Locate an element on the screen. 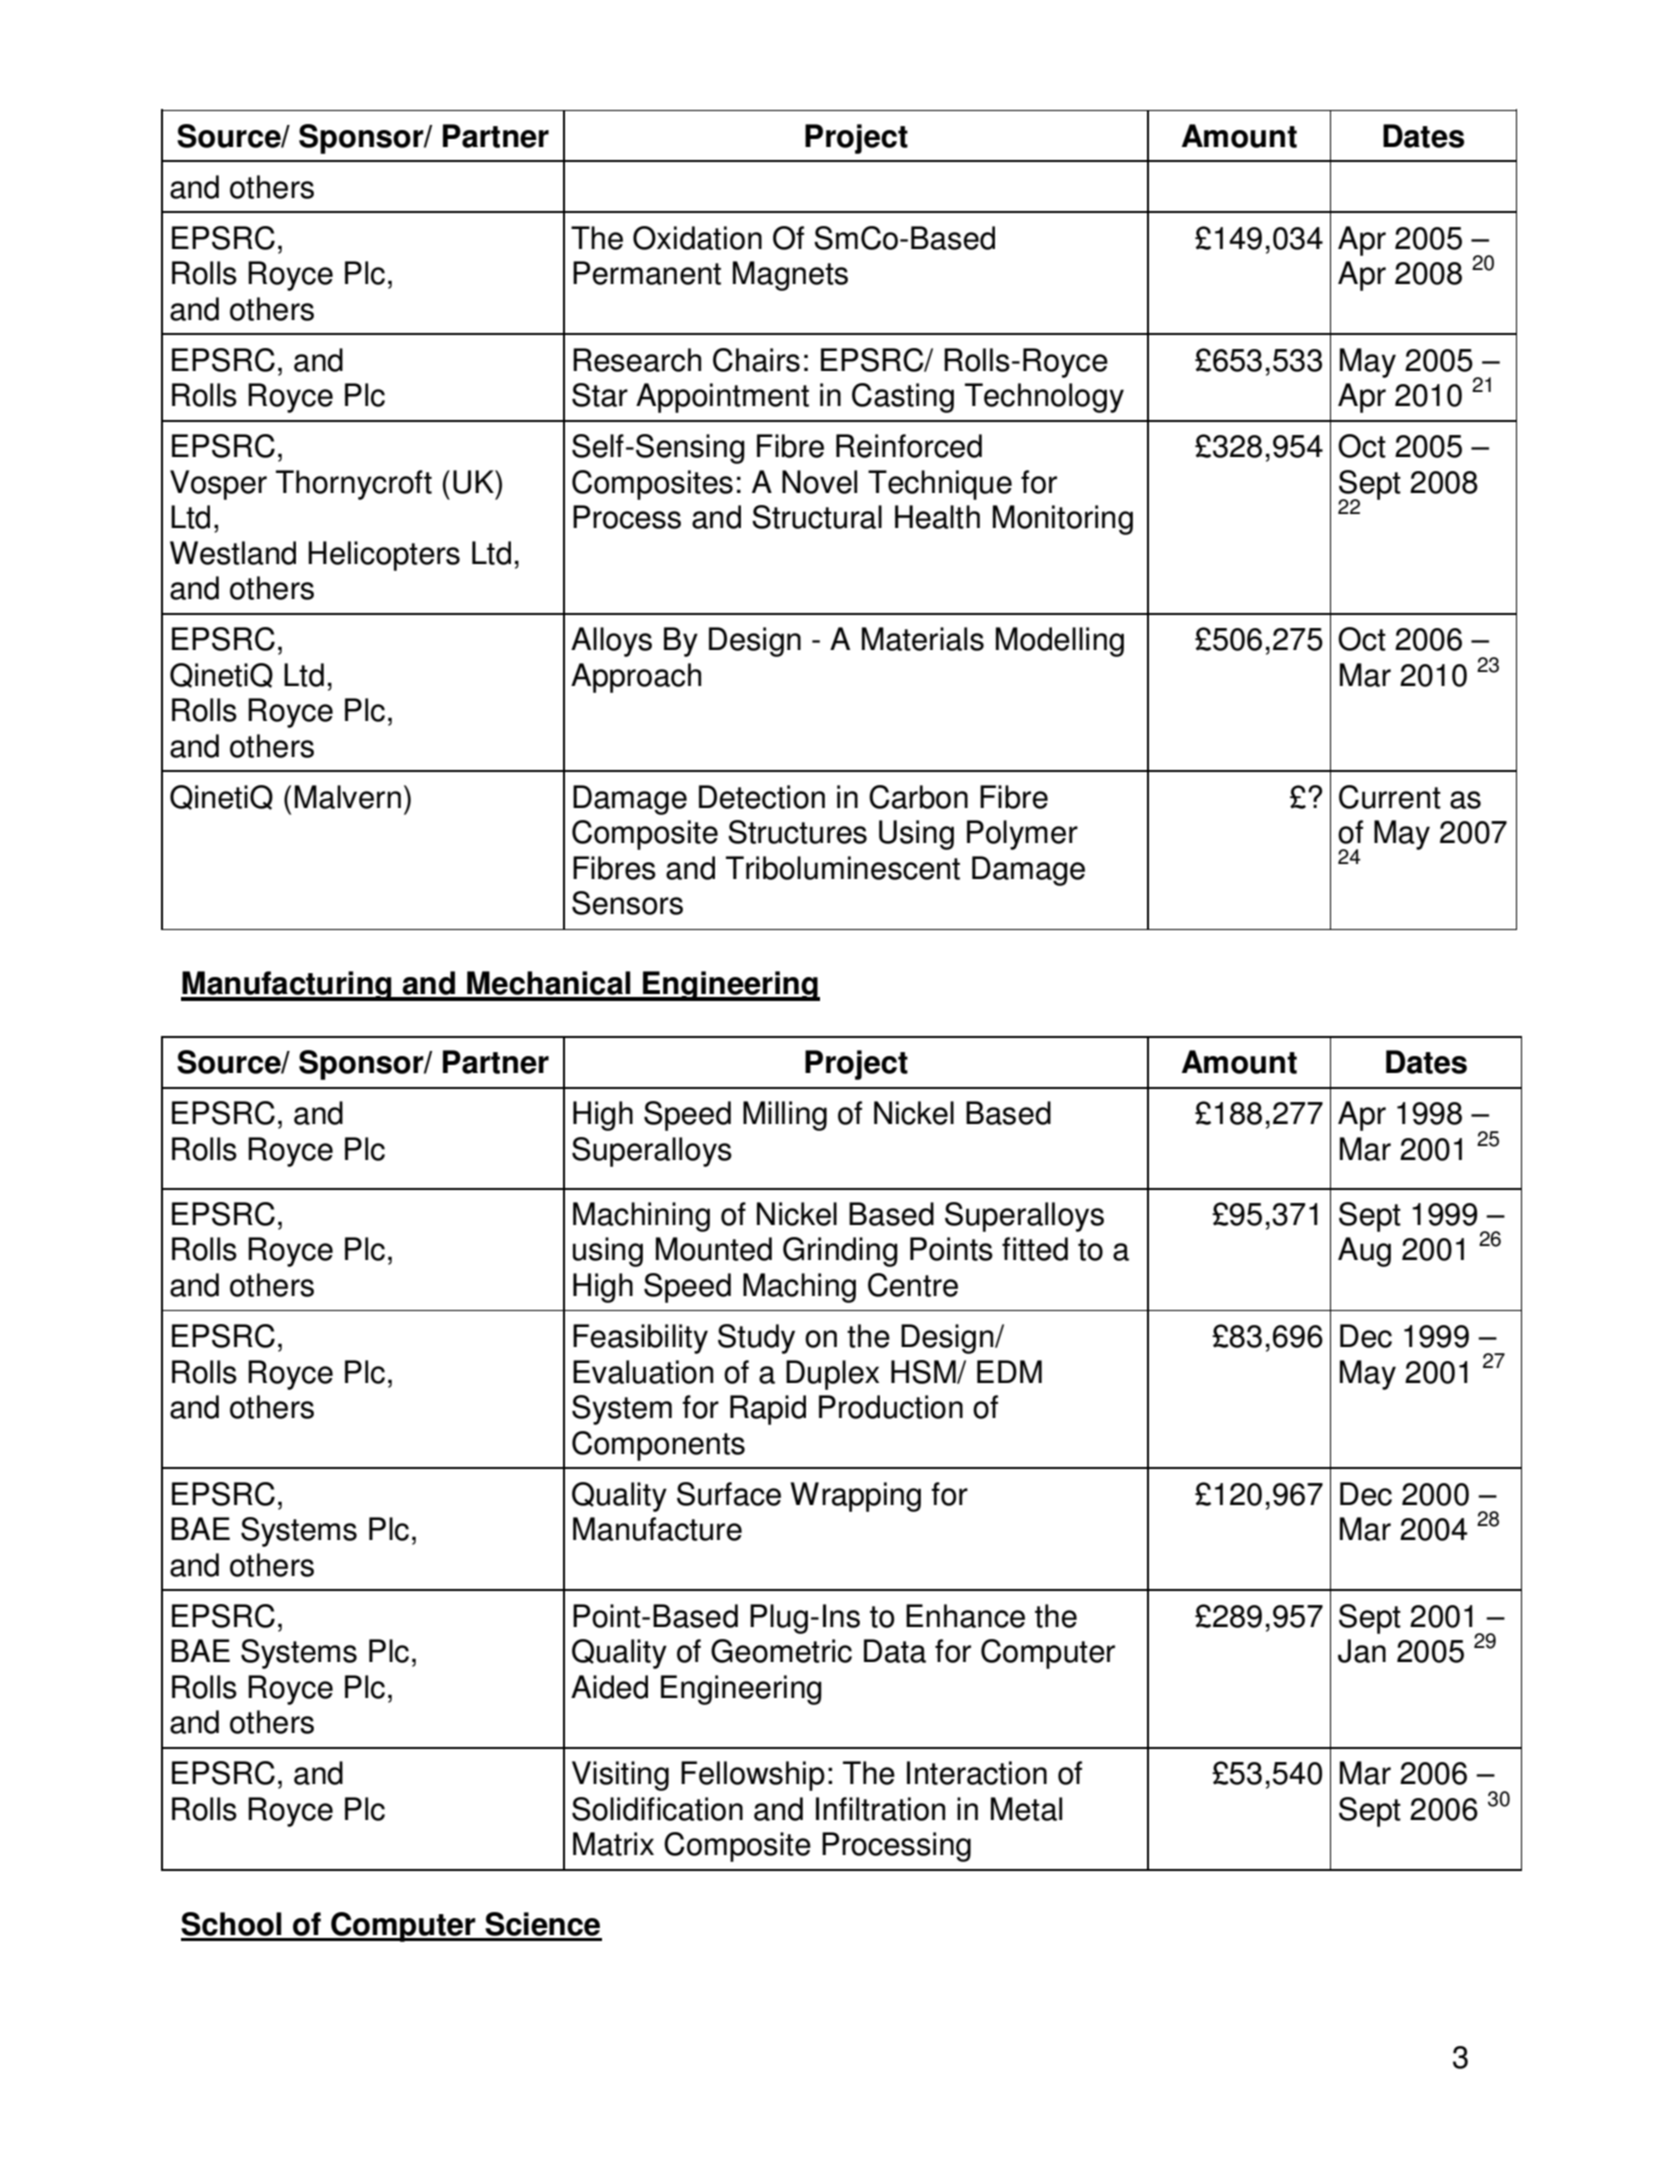  Metal is located at coordinates (1026, 1809).
